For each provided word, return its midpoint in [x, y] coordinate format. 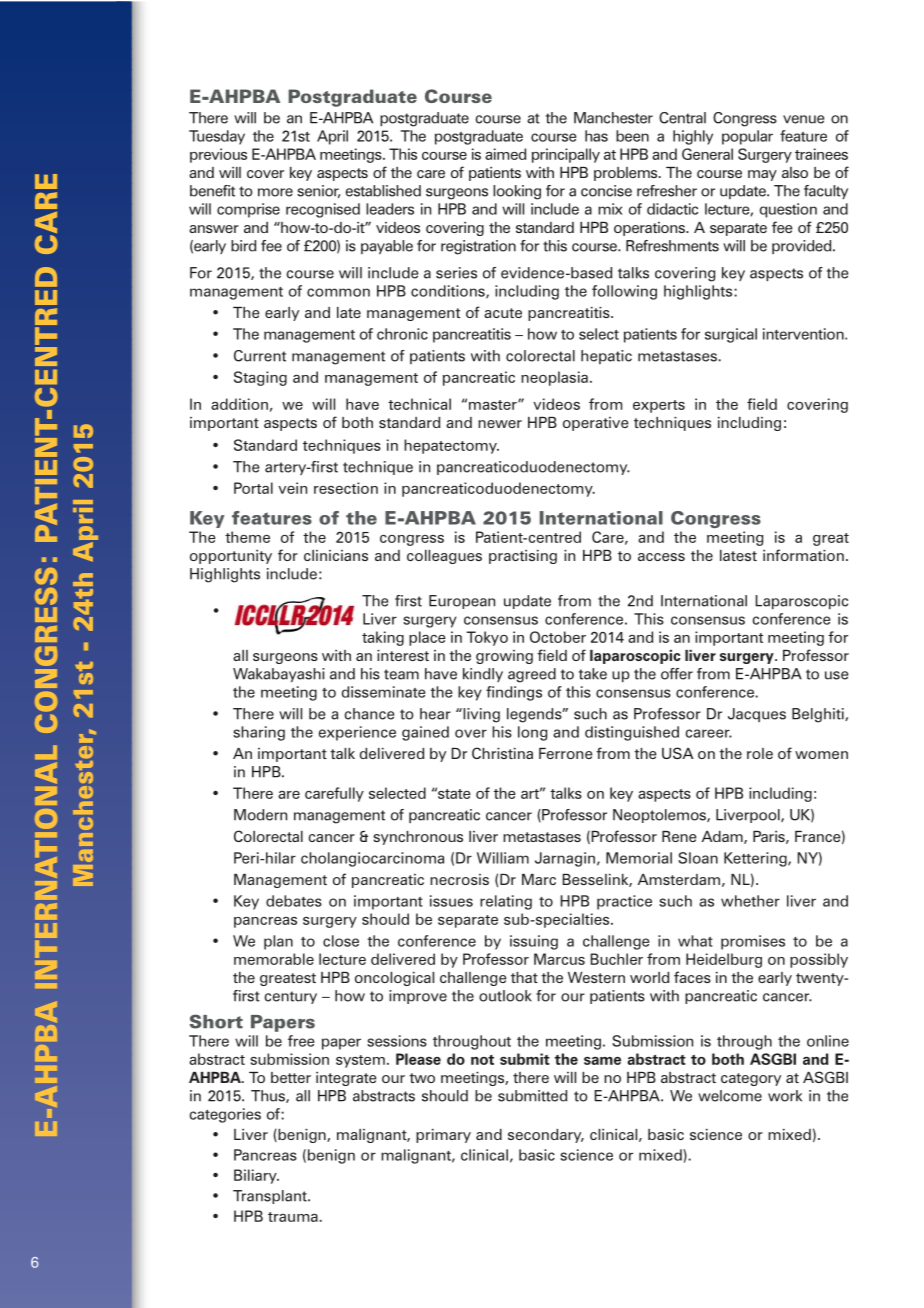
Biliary [256, 1176]
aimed [505, 154]
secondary [546, 1136]
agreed [532, 675]
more [275, 192]
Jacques [757, 715]
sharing [259, 733]
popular [747, 137]
